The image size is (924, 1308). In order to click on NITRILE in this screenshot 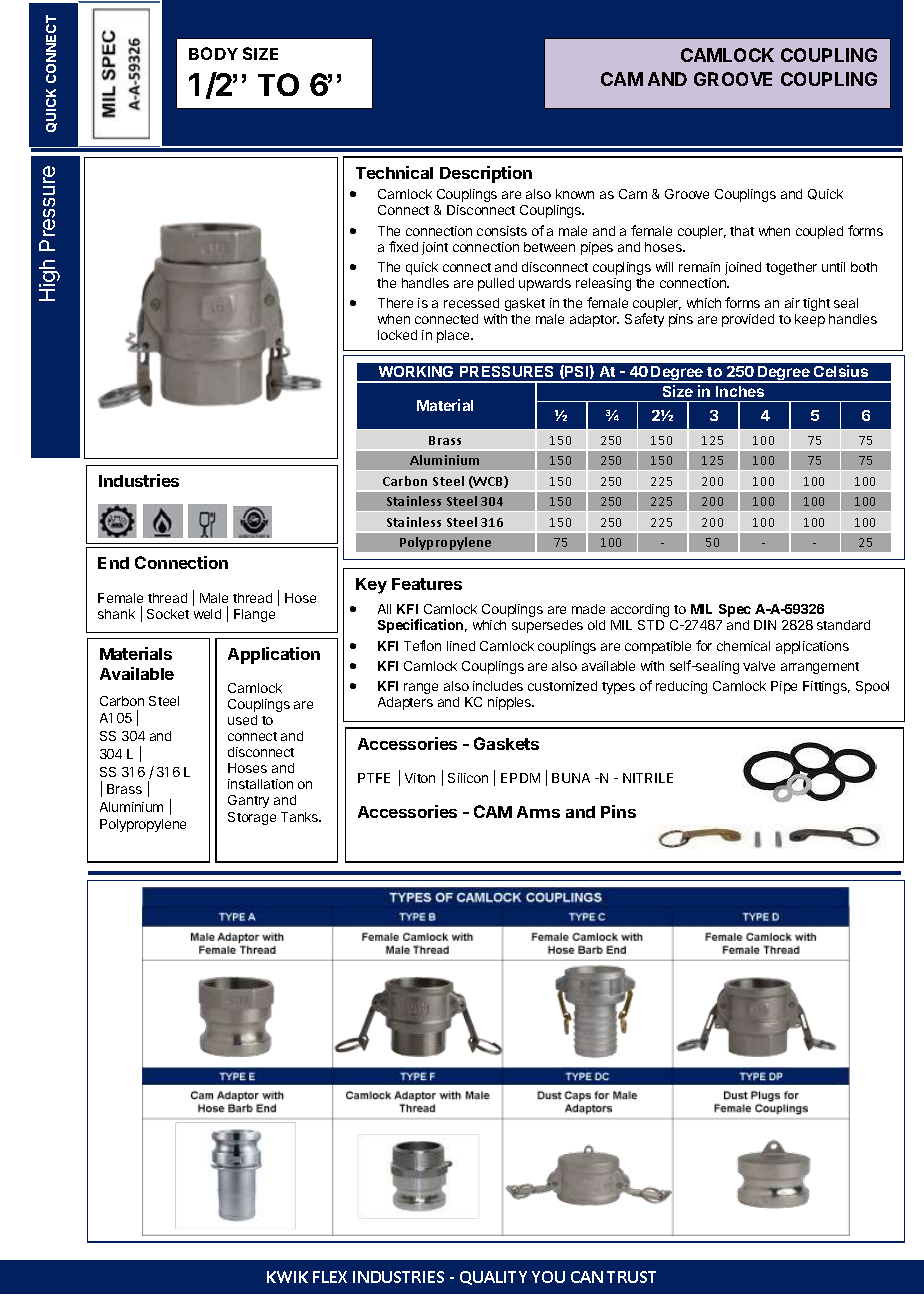, I will do `click(648, 778)`.
